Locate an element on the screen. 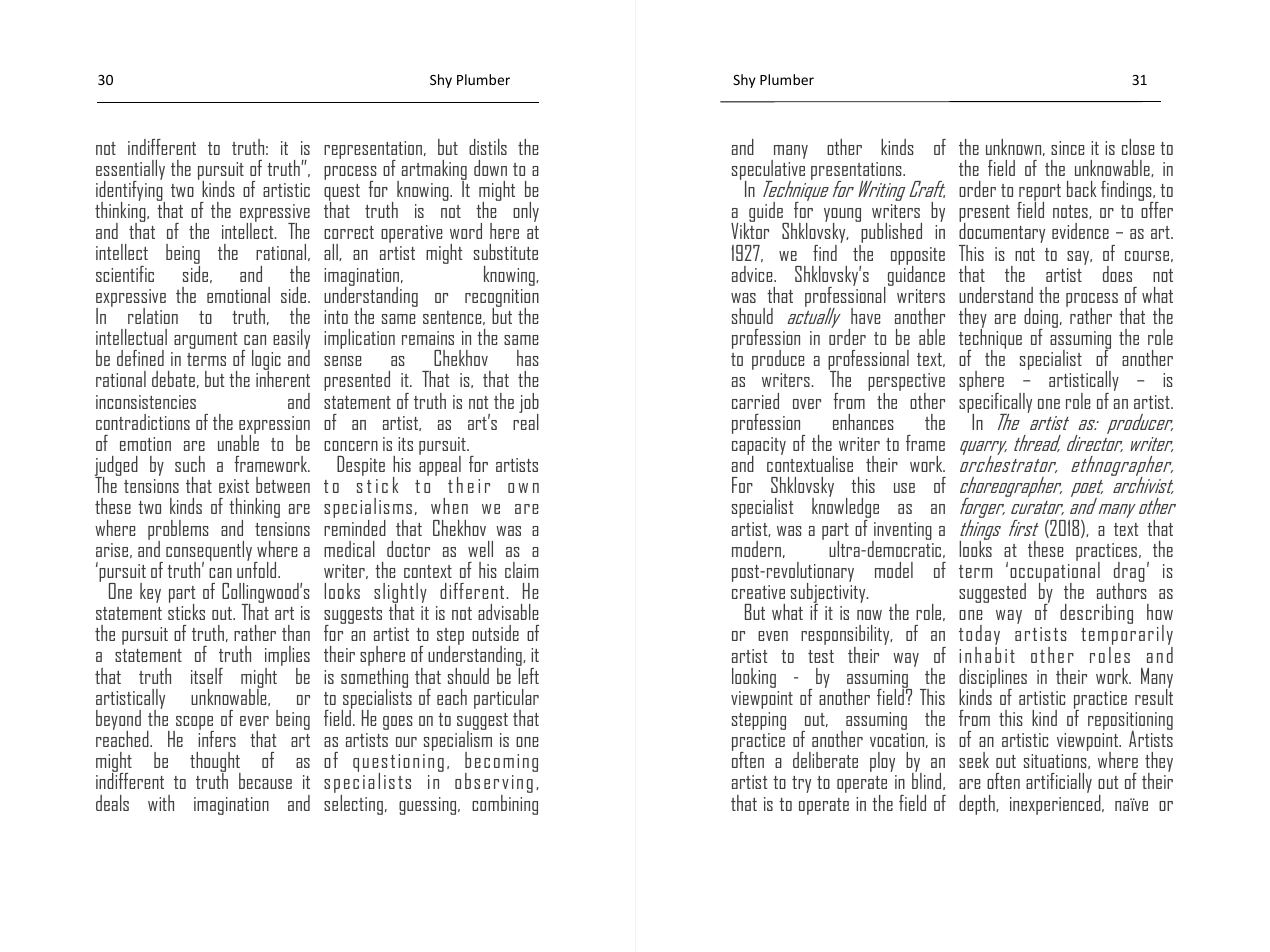 Image resolution: width=1270 pixels, height=952 pixels. knowledge is located at coordinates (845, 508).
